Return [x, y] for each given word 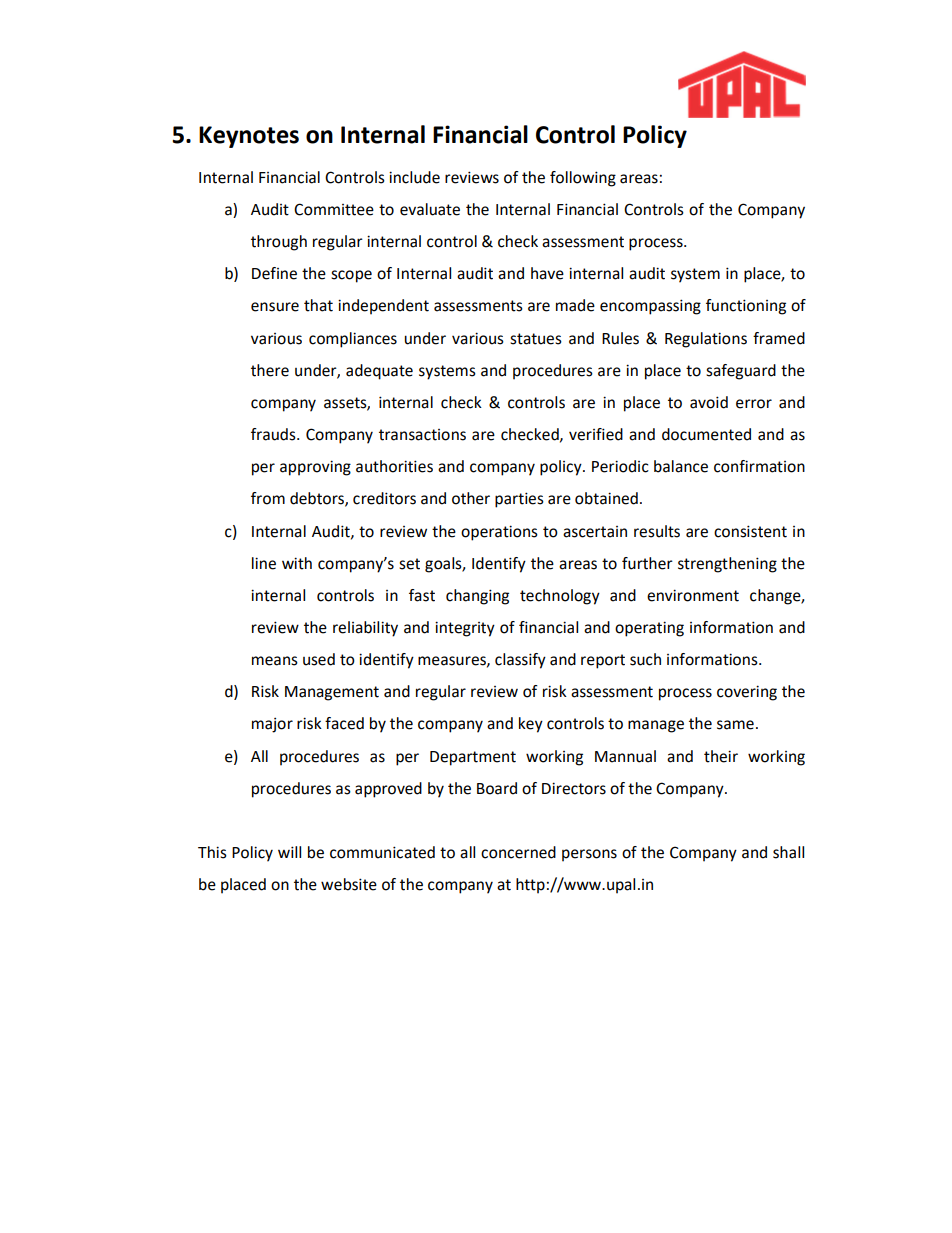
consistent [750, 531]
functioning [746, 307]
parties [519, 500]
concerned [518, 852]
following [583, 179]
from [268, 498]
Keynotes [249, 137]
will [289, 852]
